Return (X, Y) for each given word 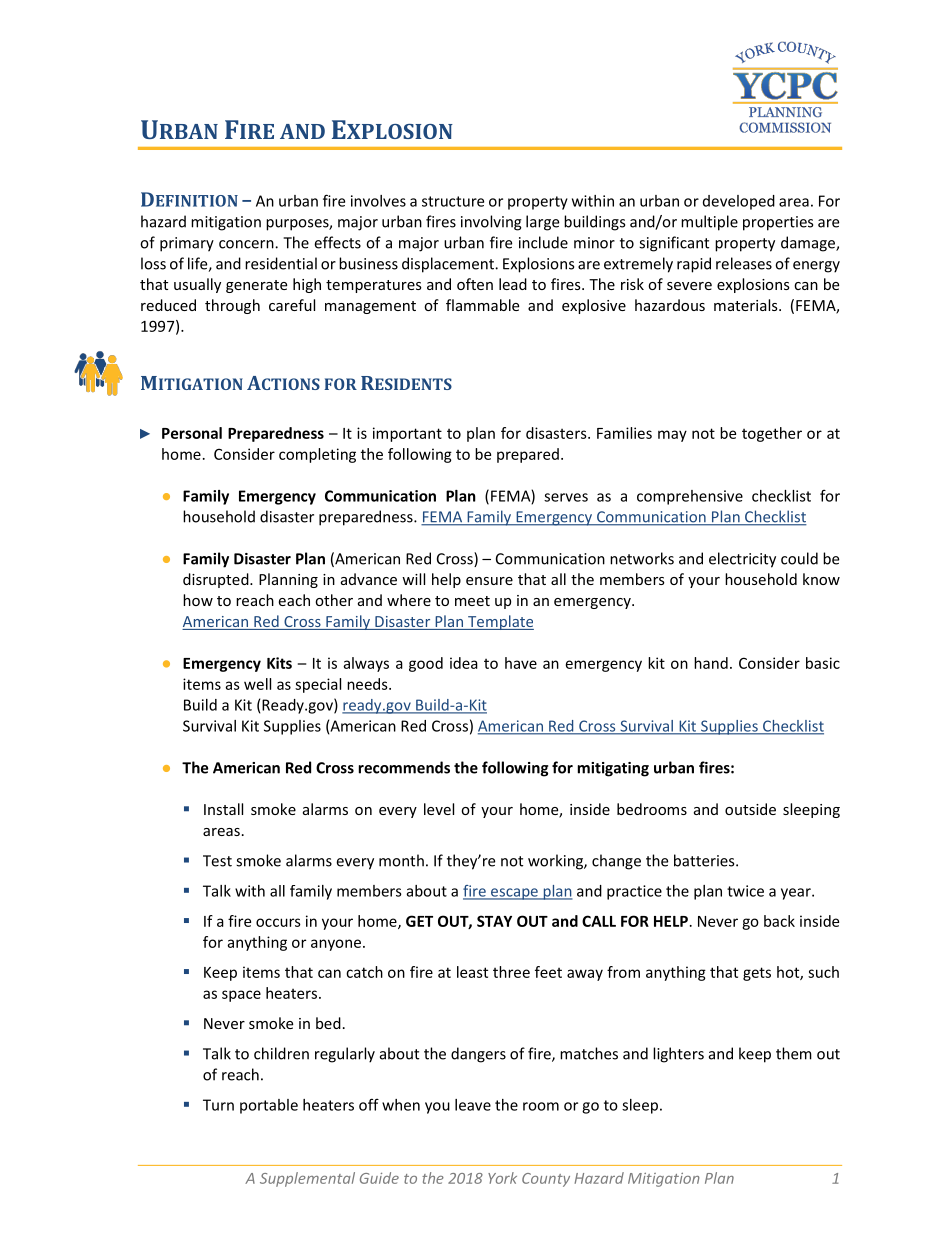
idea (464, 663)
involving (491, 223)
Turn (218, 1105)
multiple (709, 223)
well (257, 684)
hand (711, 663)
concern (247, 244)
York (502, 1178)
